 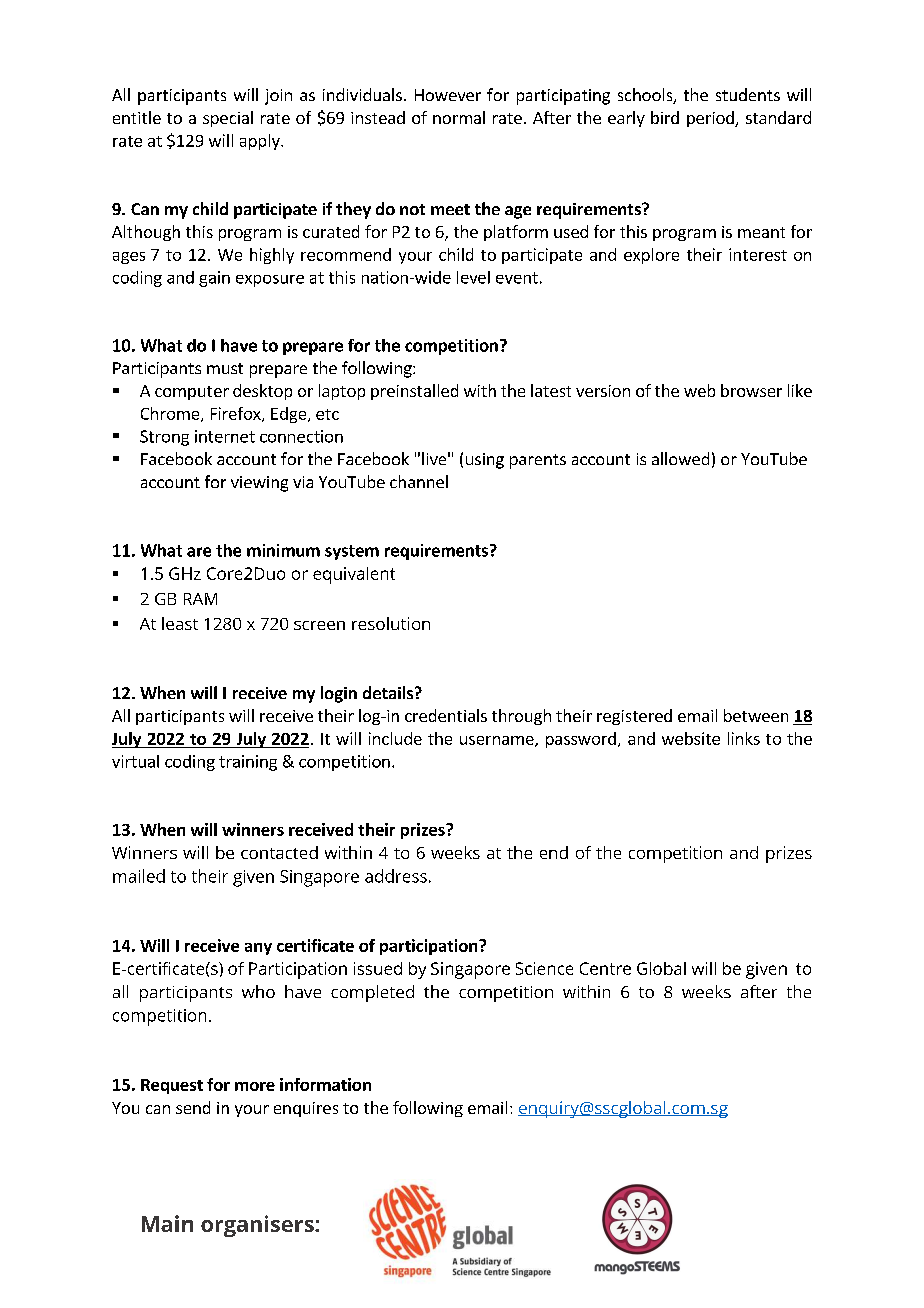 What do you see at coordinates (414, 392) in the screenshot?
I see `preinstalled` at bounding box center [414, 392].
